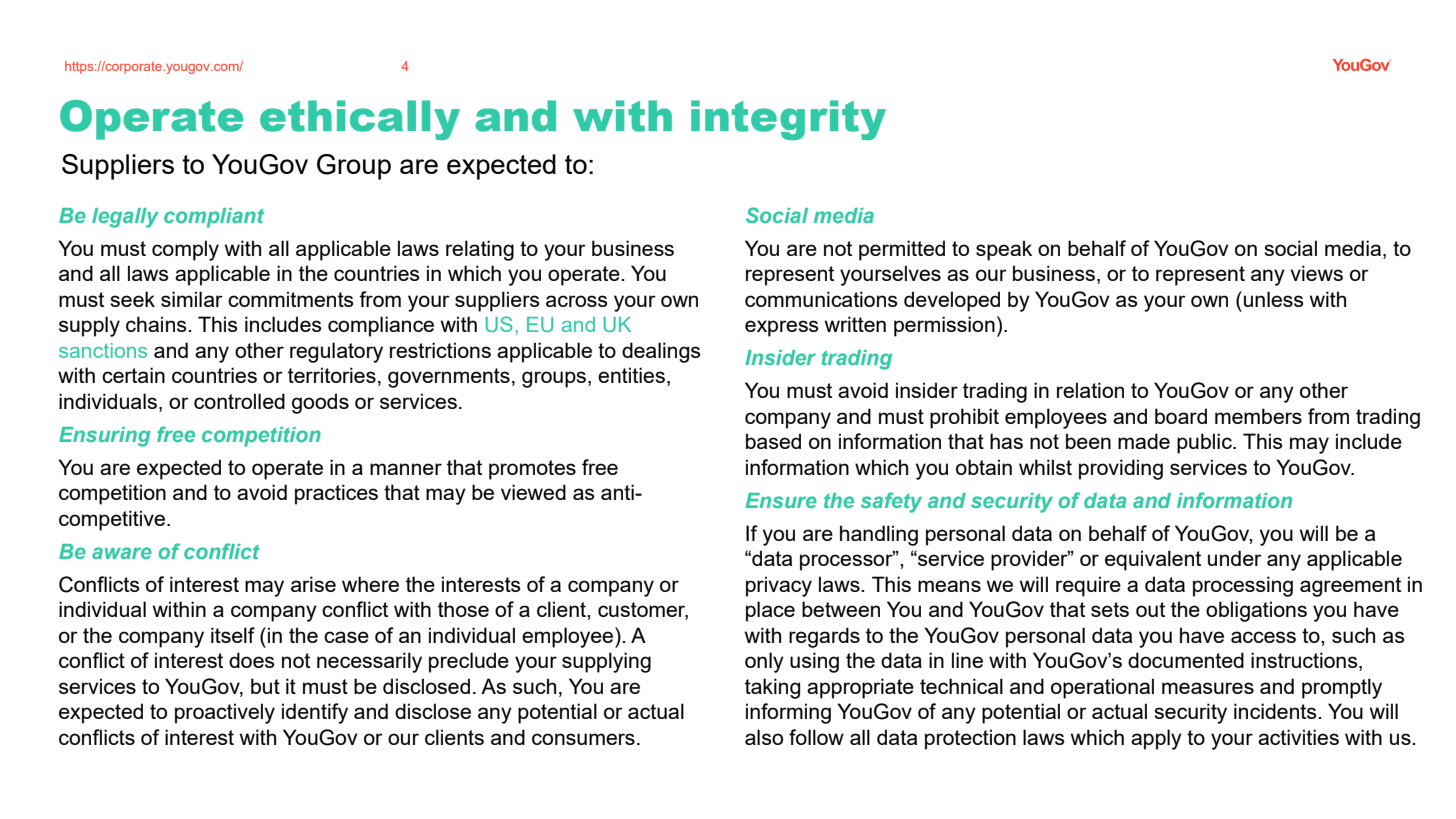 This image has width=1456, height=819. What do you see at coordinates (821, 299) in the image?
I see `communications` at bounding box center [821, 299].
